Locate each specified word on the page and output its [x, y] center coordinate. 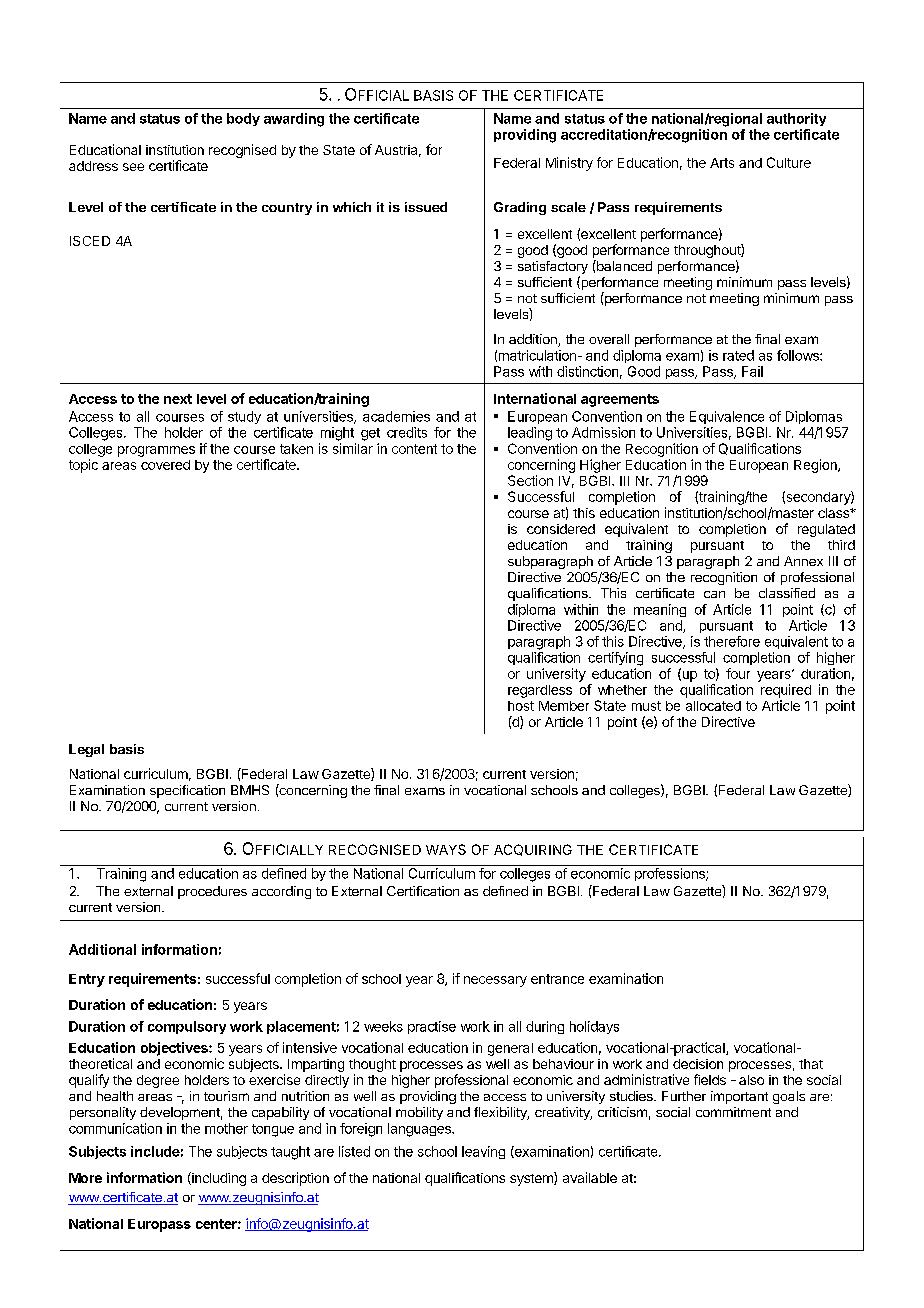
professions [671, 874]
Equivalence [727, 417]
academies [396, 416]
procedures [212, 892]
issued [426, 207]
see [133, 167]
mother [226, 1128]
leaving [483, 1152]
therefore [732, 641]
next [178, 399]
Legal [86, 750]
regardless [540, 691]
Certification [423, 891]
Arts [722, 163]
